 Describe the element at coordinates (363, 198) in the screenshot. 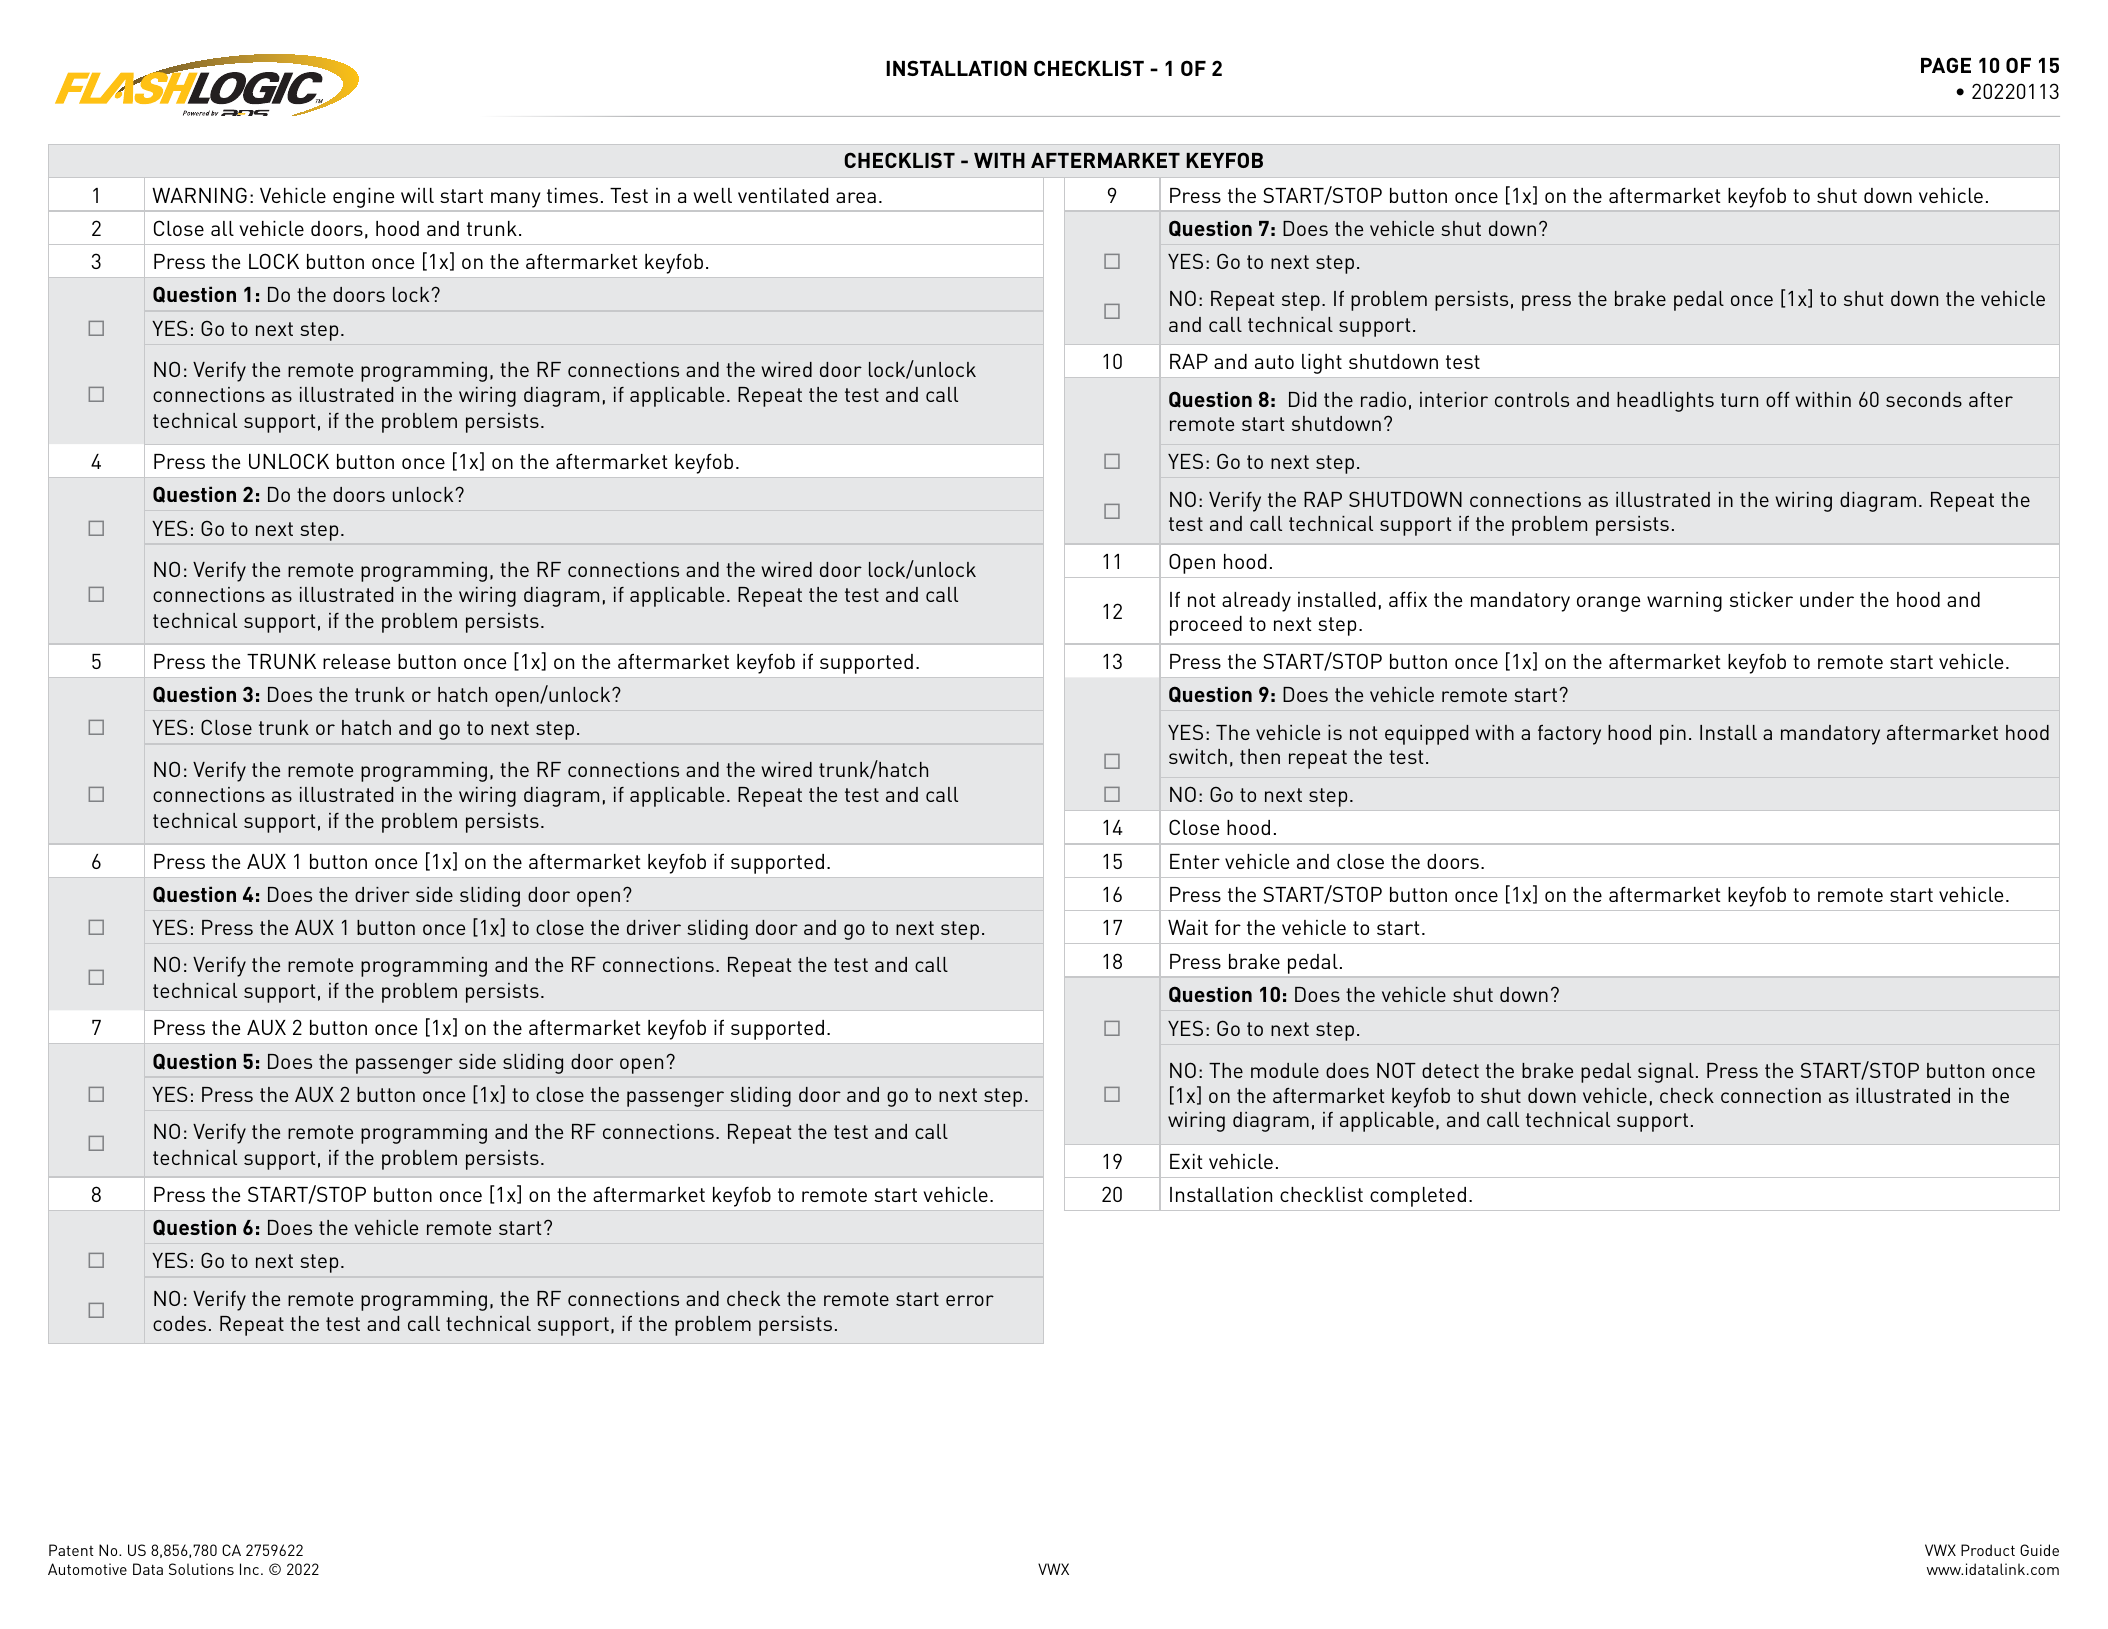

I see `engine` at that location.
